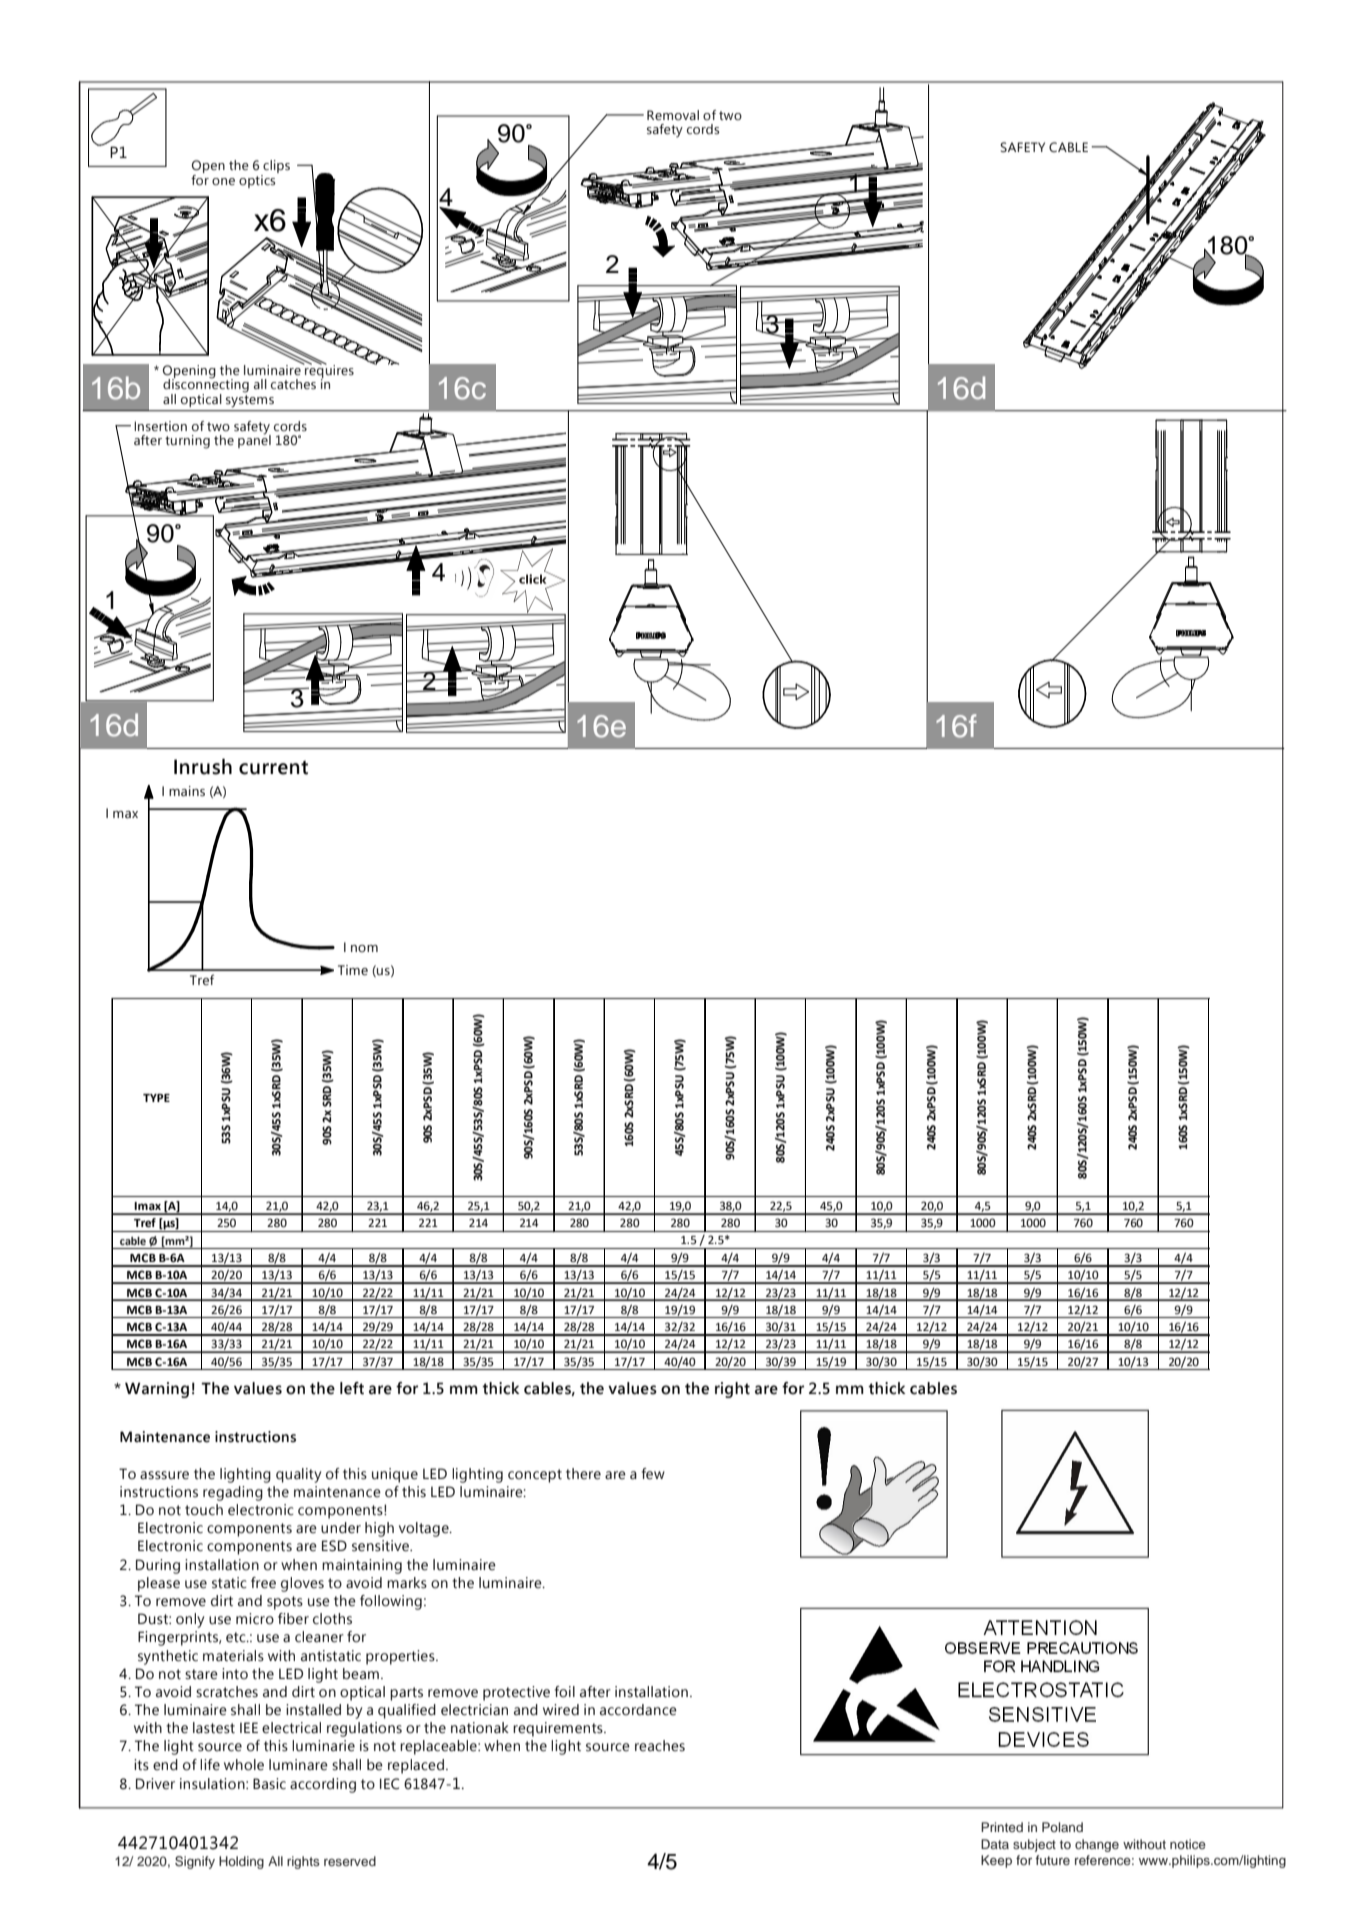  Describe the element at coordinates (254, 440) in the screenshot. I see `panel` at that location.
